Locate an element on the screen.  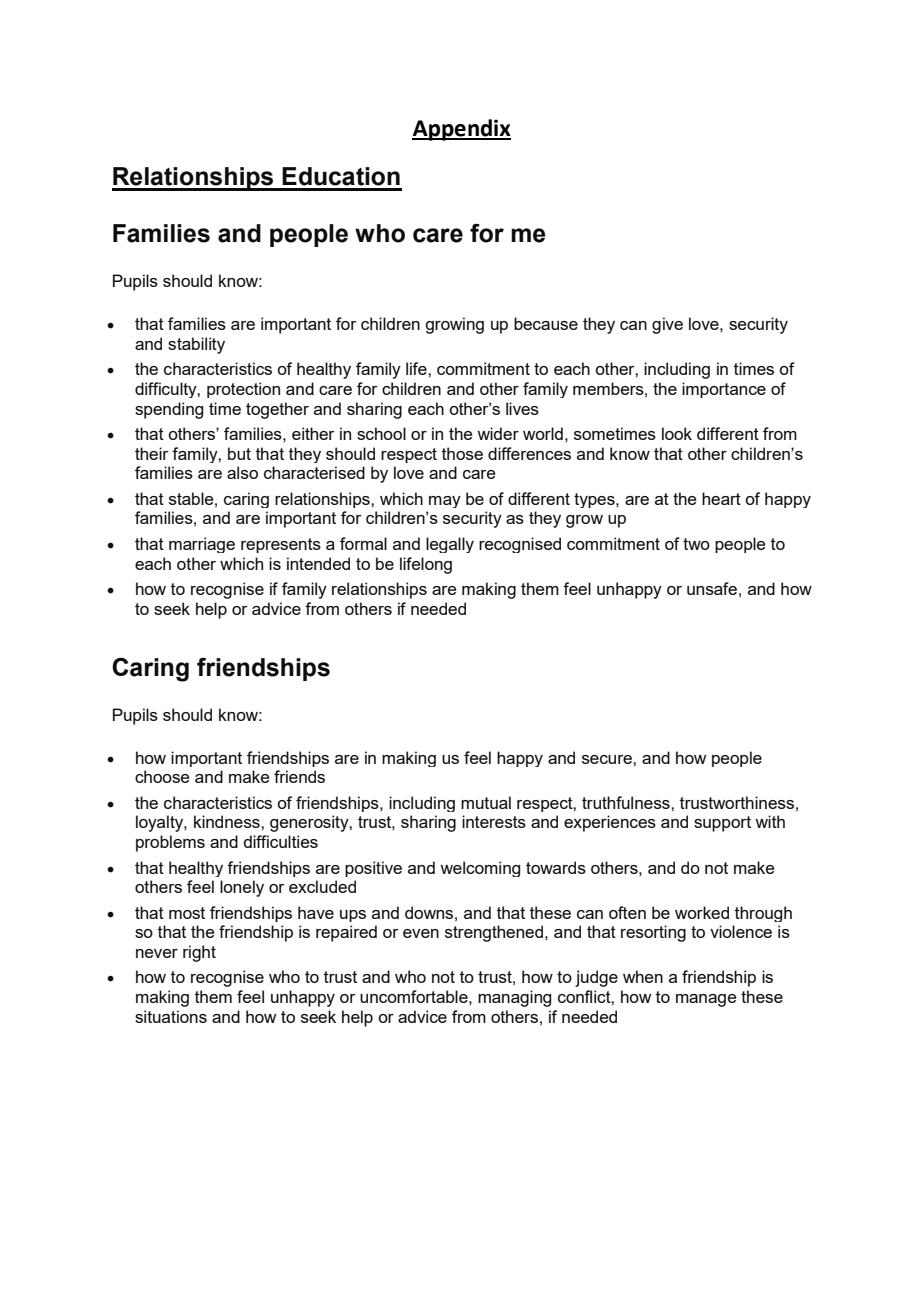
heart is located at coordinates (721, 498).
